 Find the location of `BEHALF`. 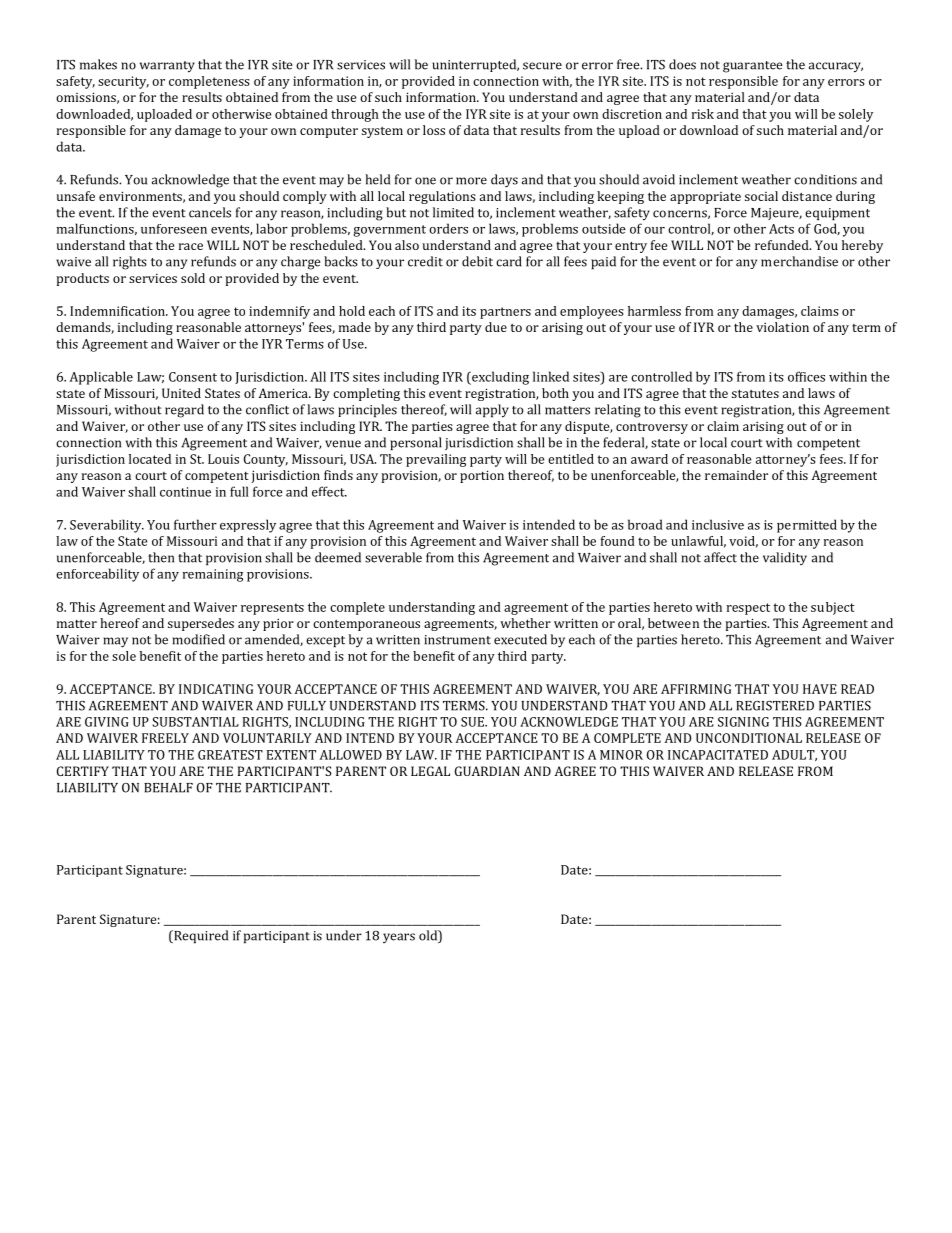

BEHALF is located at coordinates (168, 788).
